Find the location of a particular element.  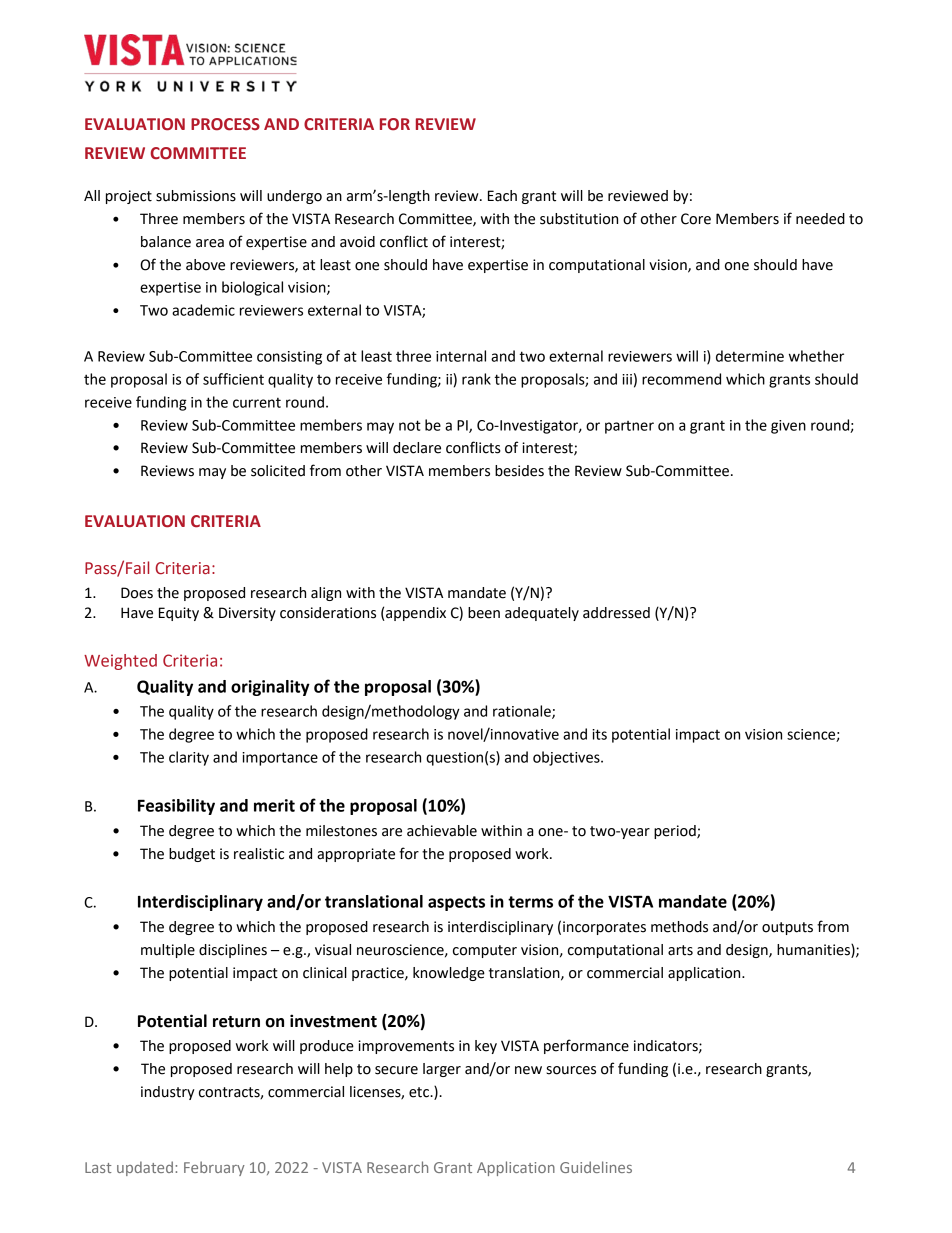

Core is located at coordinates (696, 219).
